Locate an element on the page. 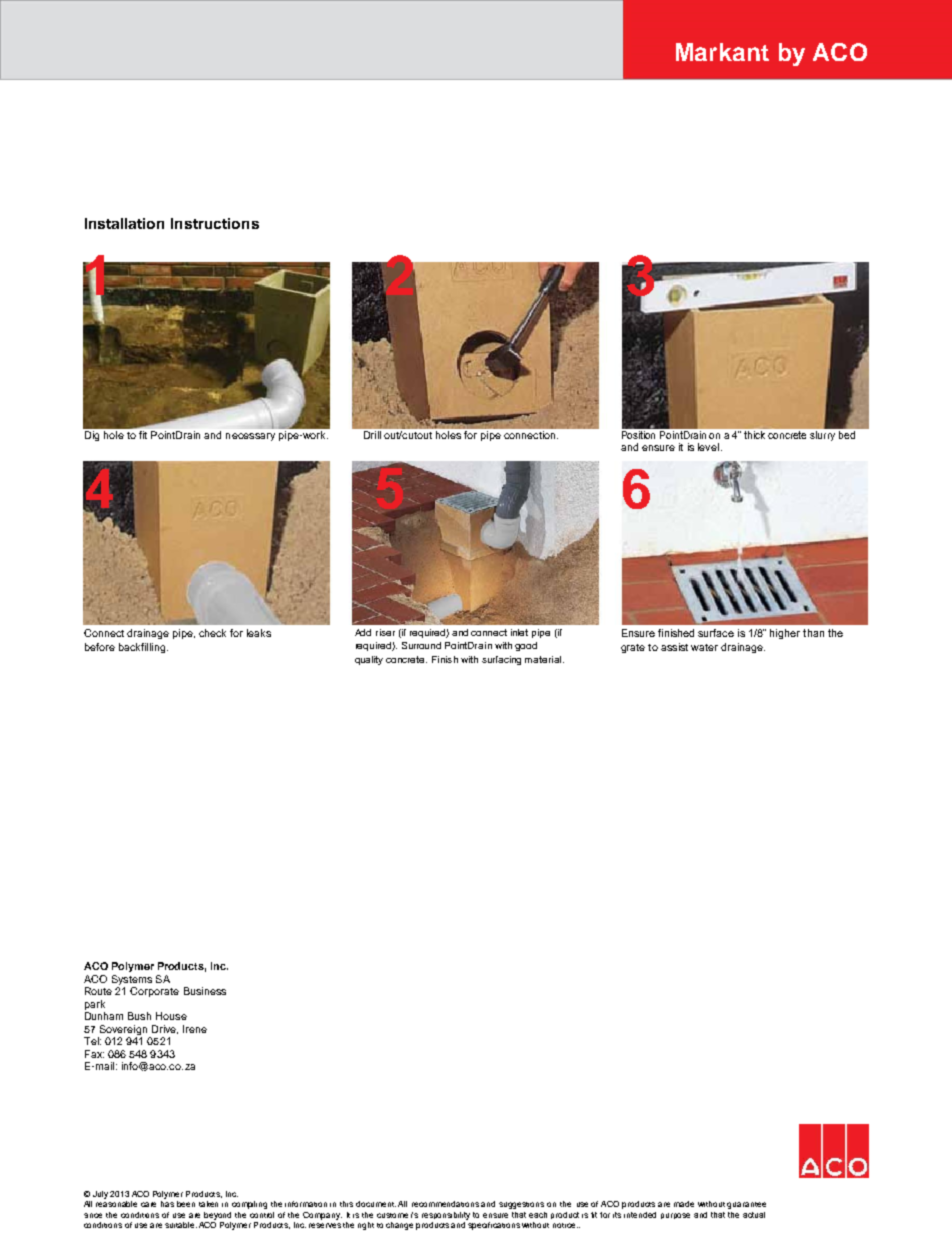  been is located at coordinates (186, 1204).
